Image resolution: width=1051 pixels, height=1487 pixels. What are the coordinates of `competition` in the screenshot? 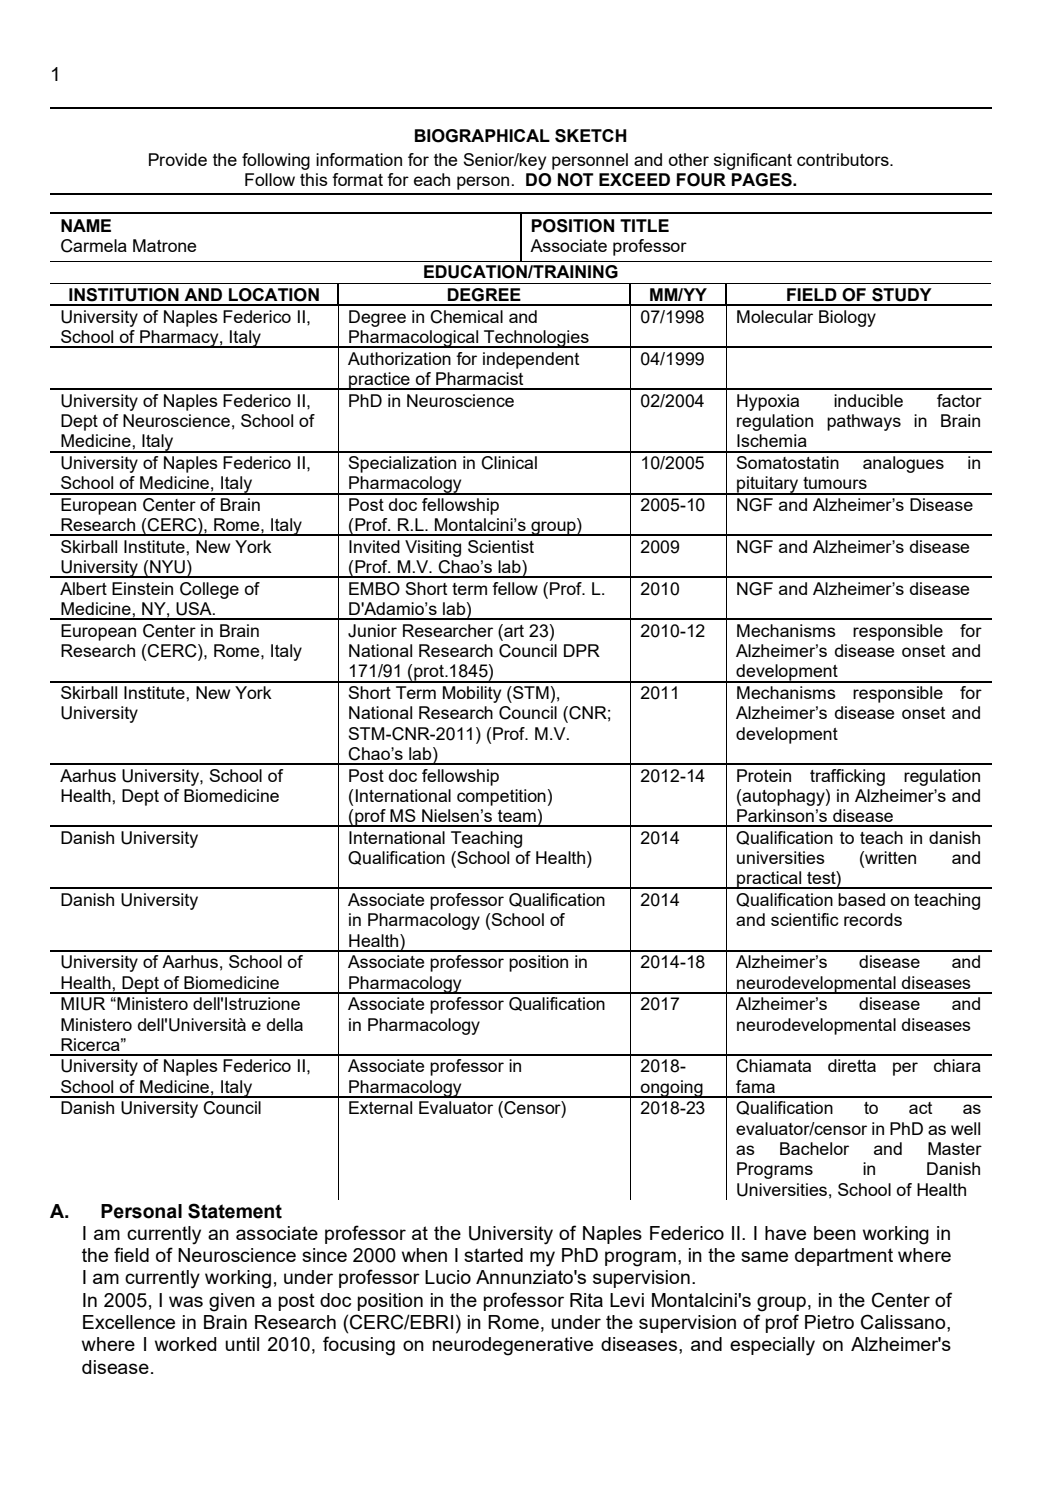 It's located at (501, 797).
